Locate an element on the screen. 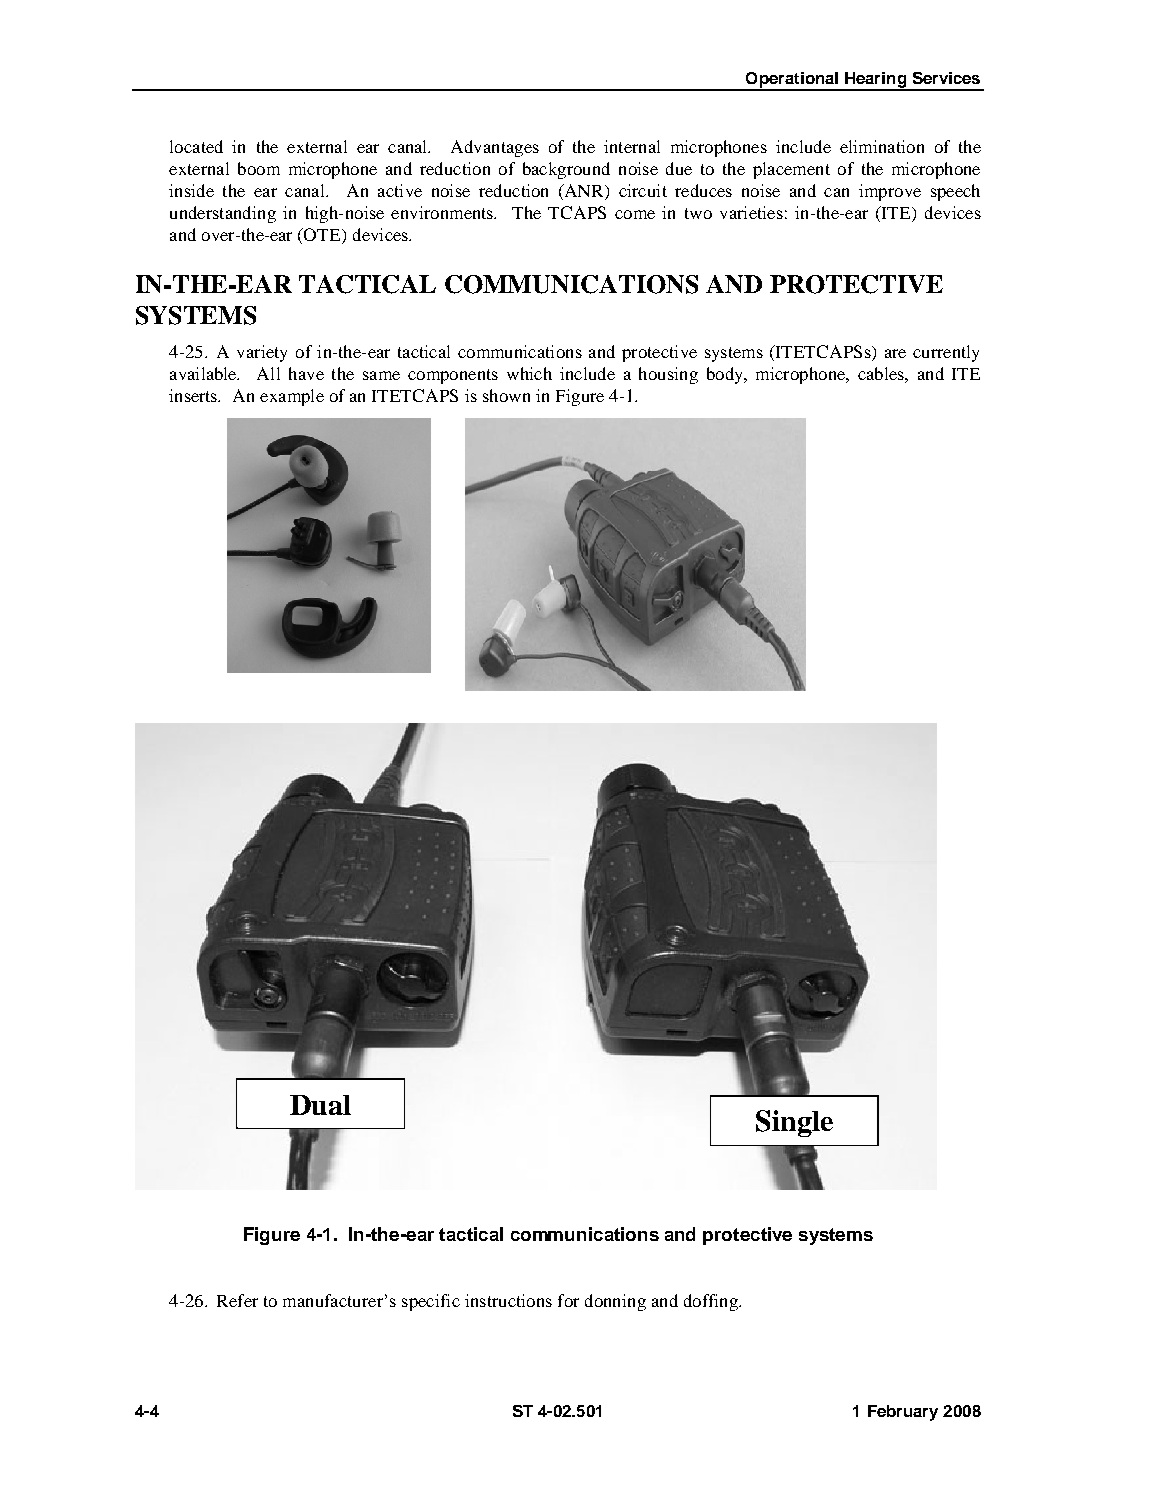  Single is located at coordinates (794, 1123).
